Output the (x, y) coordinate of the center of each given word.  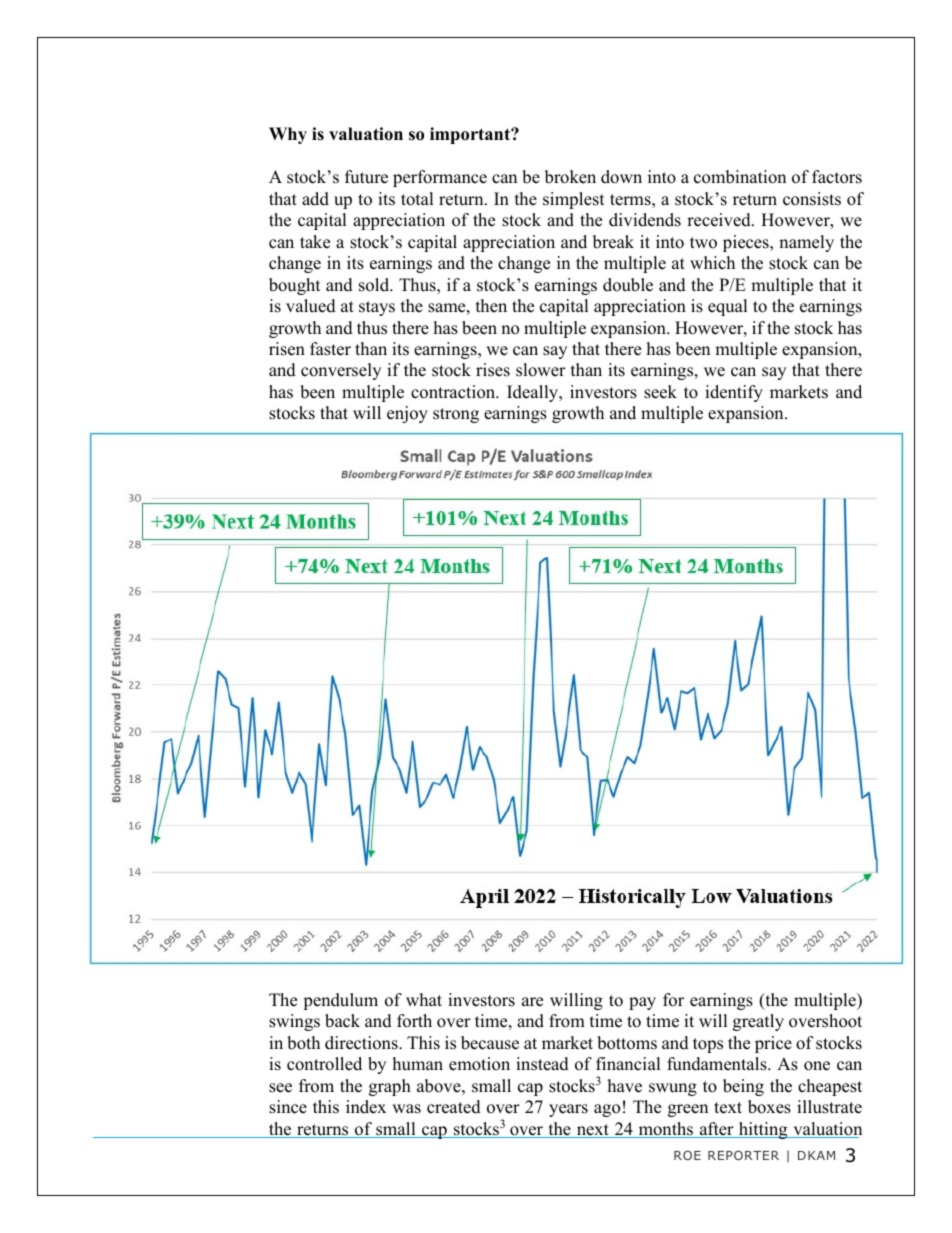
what (424, 999)
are (532, 1002)
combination (740, 177)
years (568, 1110)
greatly (758, 1022)
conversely (341, 371)
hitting (763, 1130)
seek (660, 392)
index (366, 1107)
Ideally (534, 393)
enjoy (407, 414)
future (366, 177)
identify (734, 393)
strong (456, 415)
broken (570, 177)
